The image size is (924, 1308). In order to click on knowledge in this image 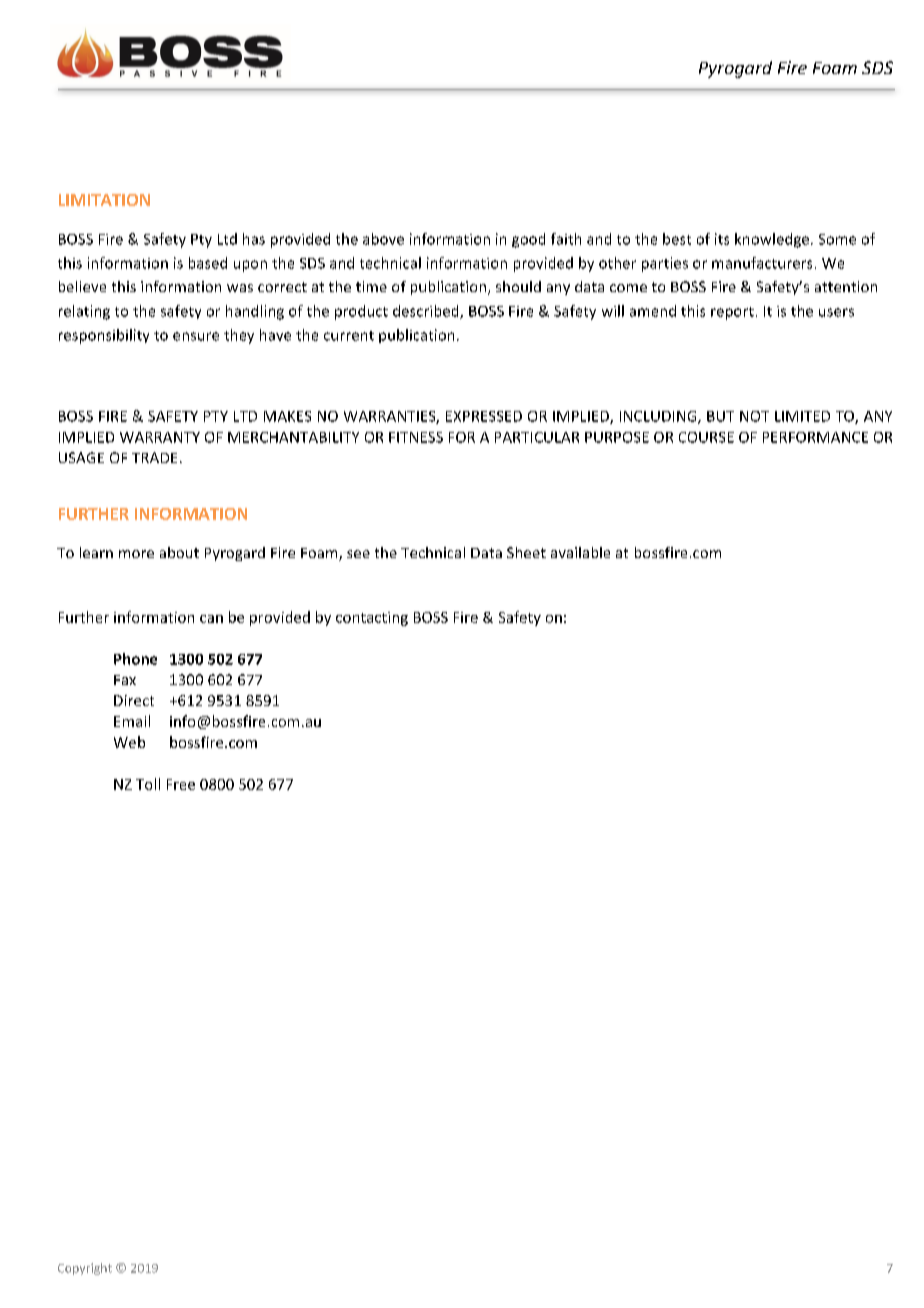, I will do `click(772, 240)`.
